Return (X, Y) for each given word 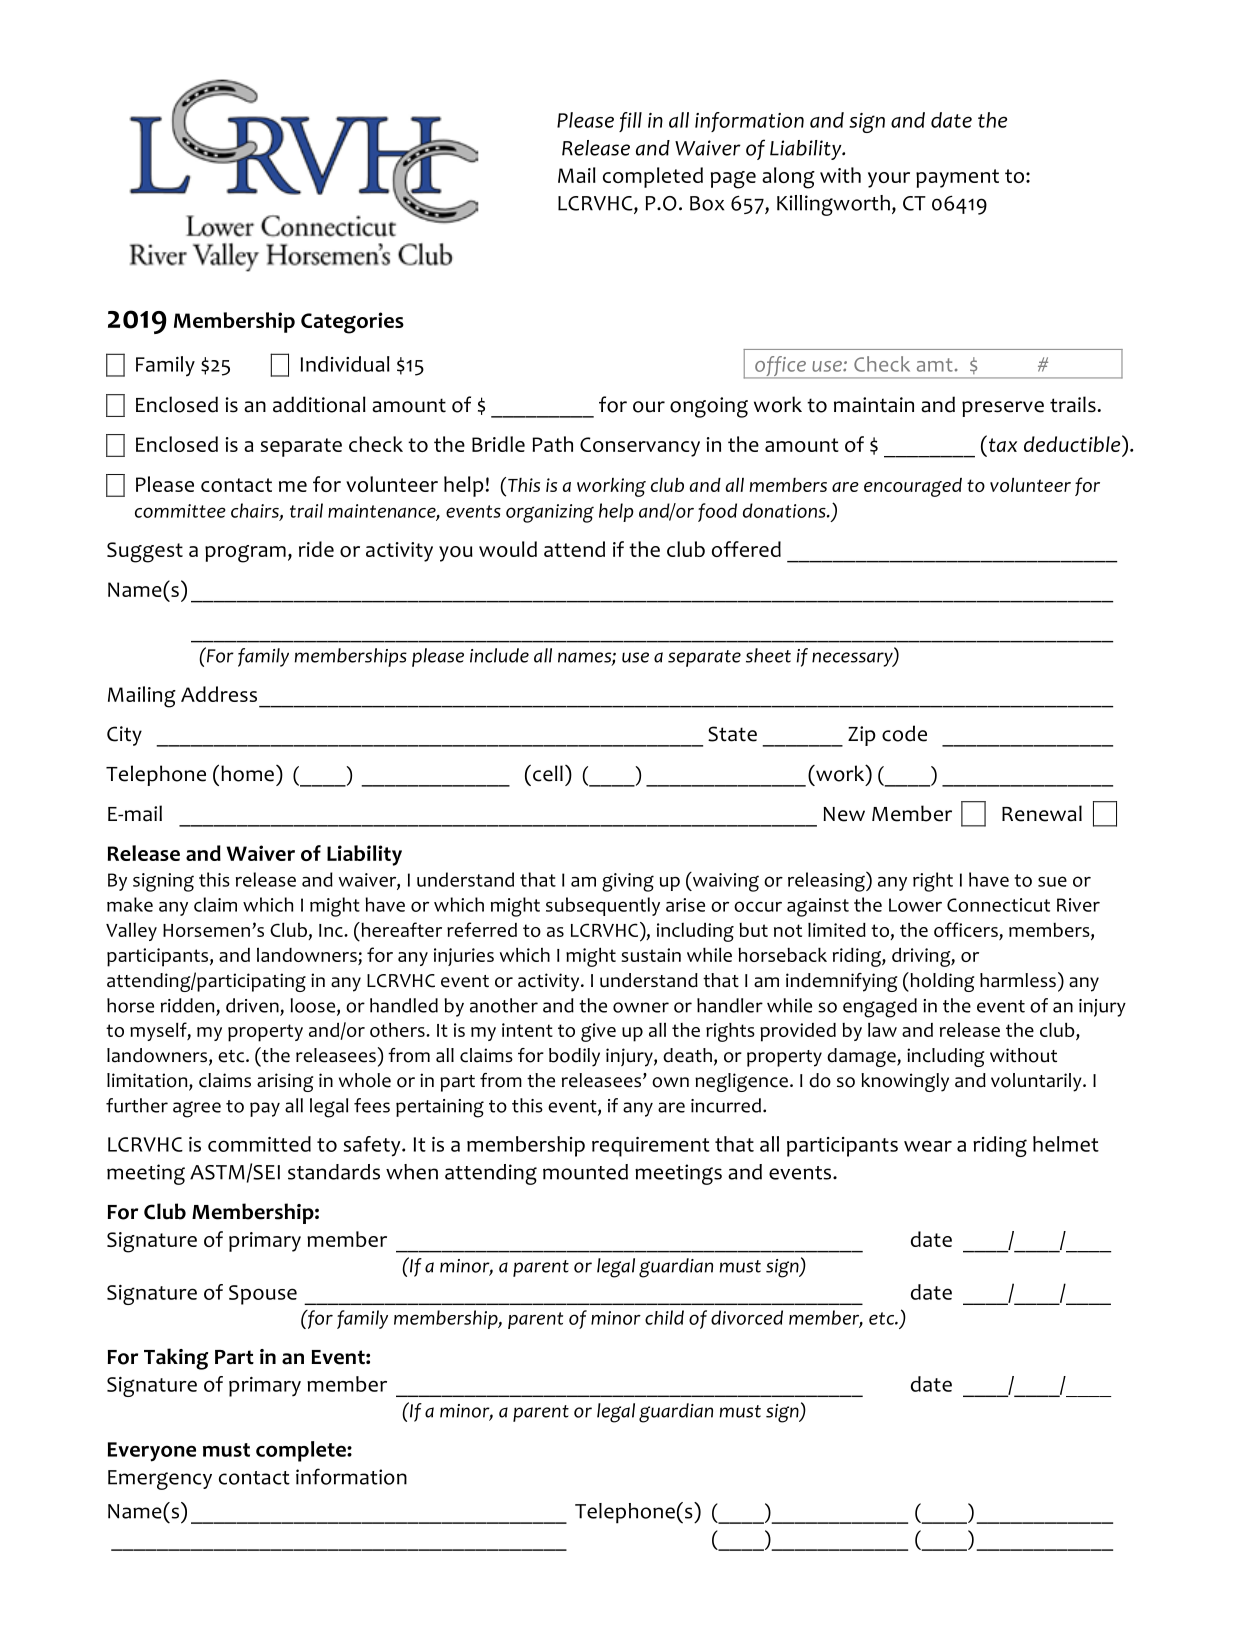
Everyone (152, 1452)
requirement (651, 1147)
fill (630, 122)
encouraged (913, 487)
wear (928, 1146)
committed (259, 1144)
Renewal (1042, 813)
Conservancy (640, 447)
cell (548, 773)
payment (957, 178)
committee (180, 511)
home (247, 773)
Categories (352, 323)
